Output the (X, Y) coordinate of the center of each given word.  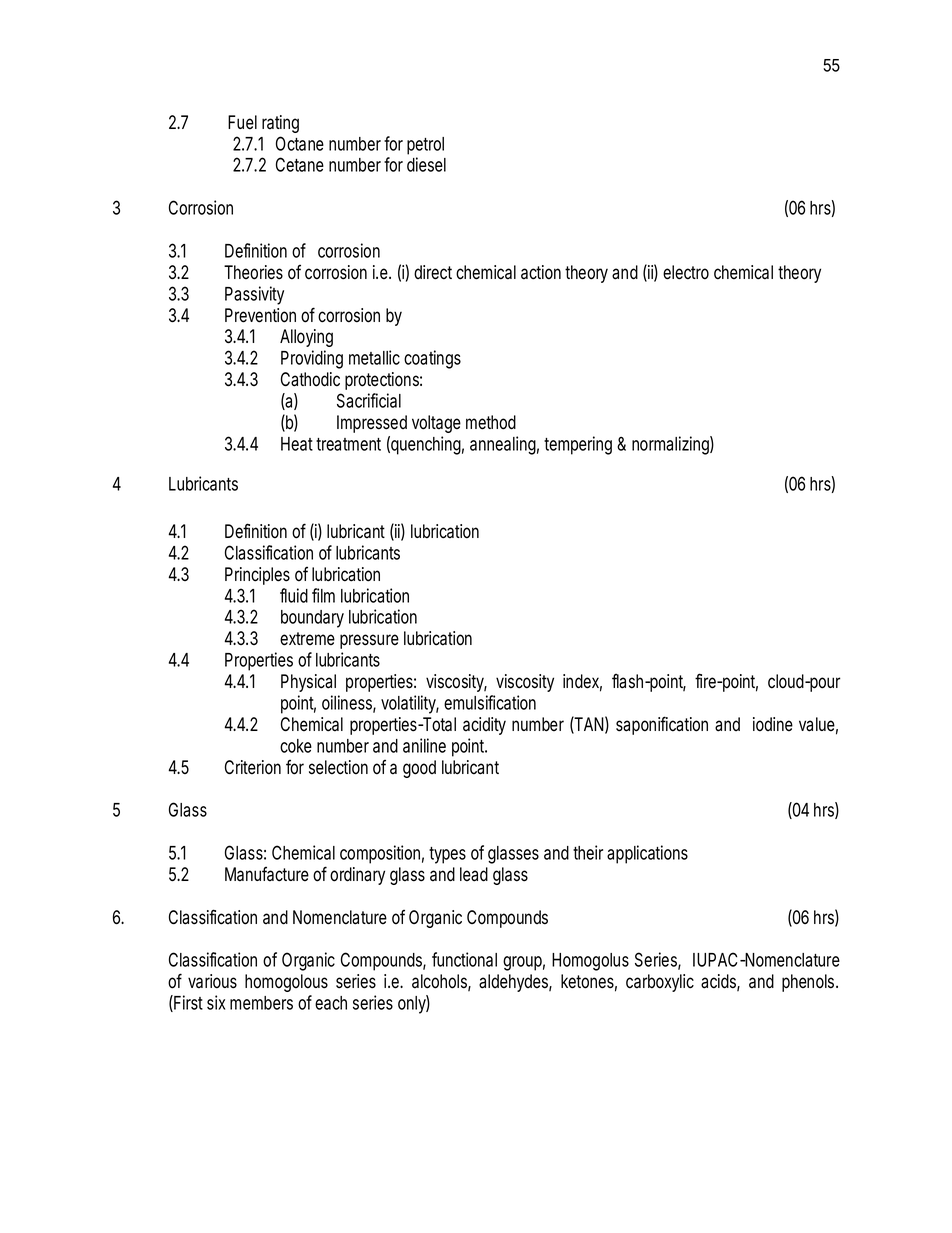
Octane (300, 143)
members (261, 1003)
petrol (425, 146)
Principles (257, 576)
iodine (773, 724)
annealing (504, 445)
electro (686, 272)
